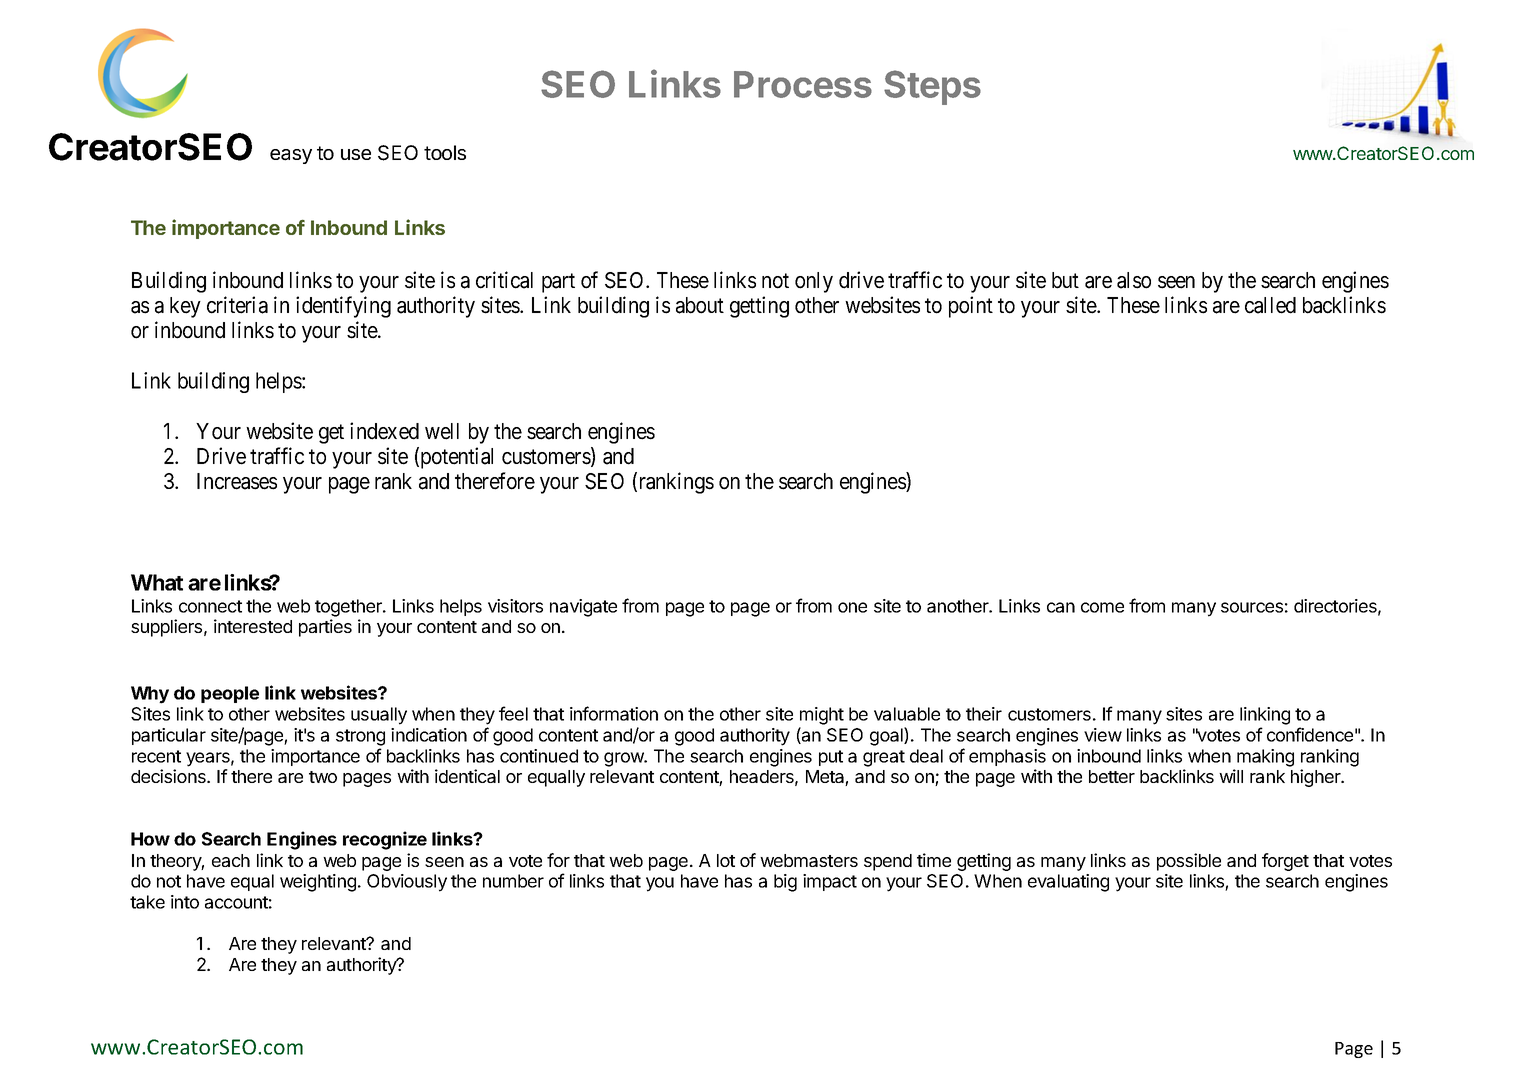  Describe the element at coordinates (253, 626) in the screenshot. I see `interested` at that location.
